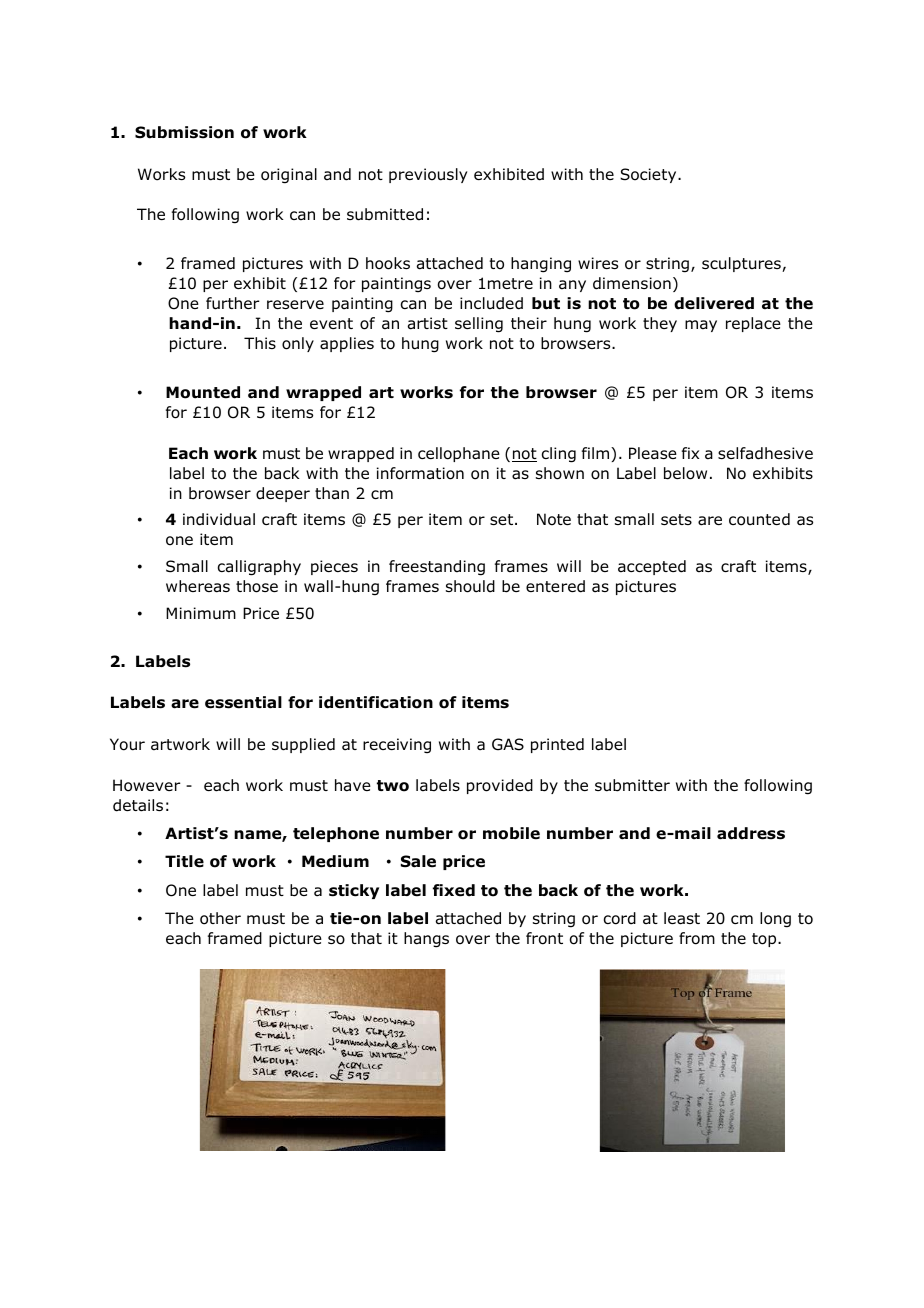 This document has height=1308, width=924. What do you see at coordinates (459, 454) in the document?
I see `cellophane` at bounding box center [459, 454].
